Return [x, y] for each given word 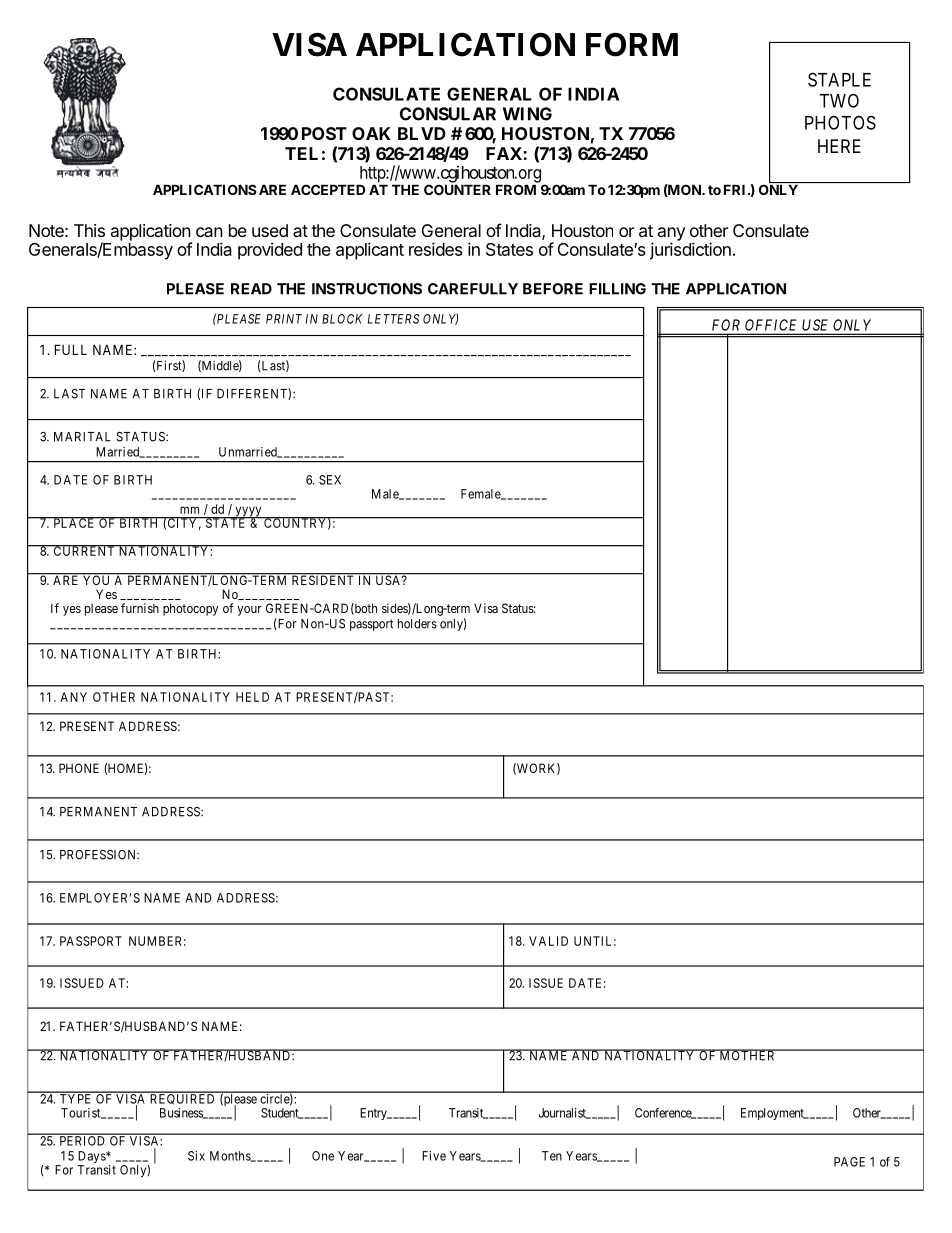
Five [434, 1156]
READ [251, 289]
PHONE [79, 768]
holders [417, 624]
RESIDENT [323, 579]
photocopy [190, 609]
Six [196, 1156]
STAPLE [839, 79]
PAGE [849, 1162]
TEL [301, 153]
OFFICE [770, 325]
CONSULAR [448, 114]
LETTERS [393, 319]
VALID [548, 941]
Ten [552, 1156]
